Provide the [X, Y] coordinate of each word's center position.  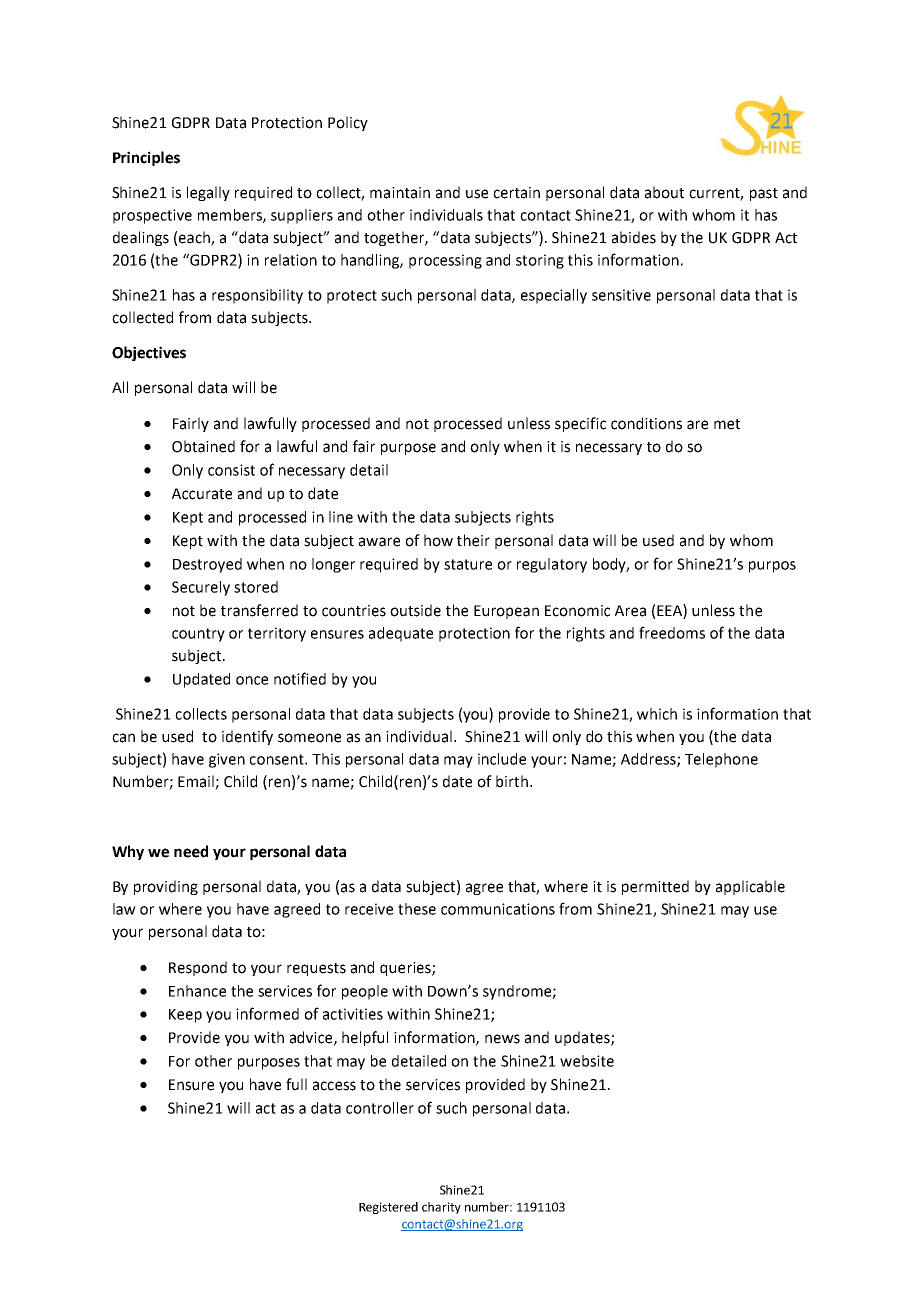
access [334, 1086]
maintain [400, 193]
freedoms [672, 632]
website [587, 1061]
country [198, 635]
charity [441, 1208]
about [664, 192]
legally [208, 193]
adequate [401, 634]
